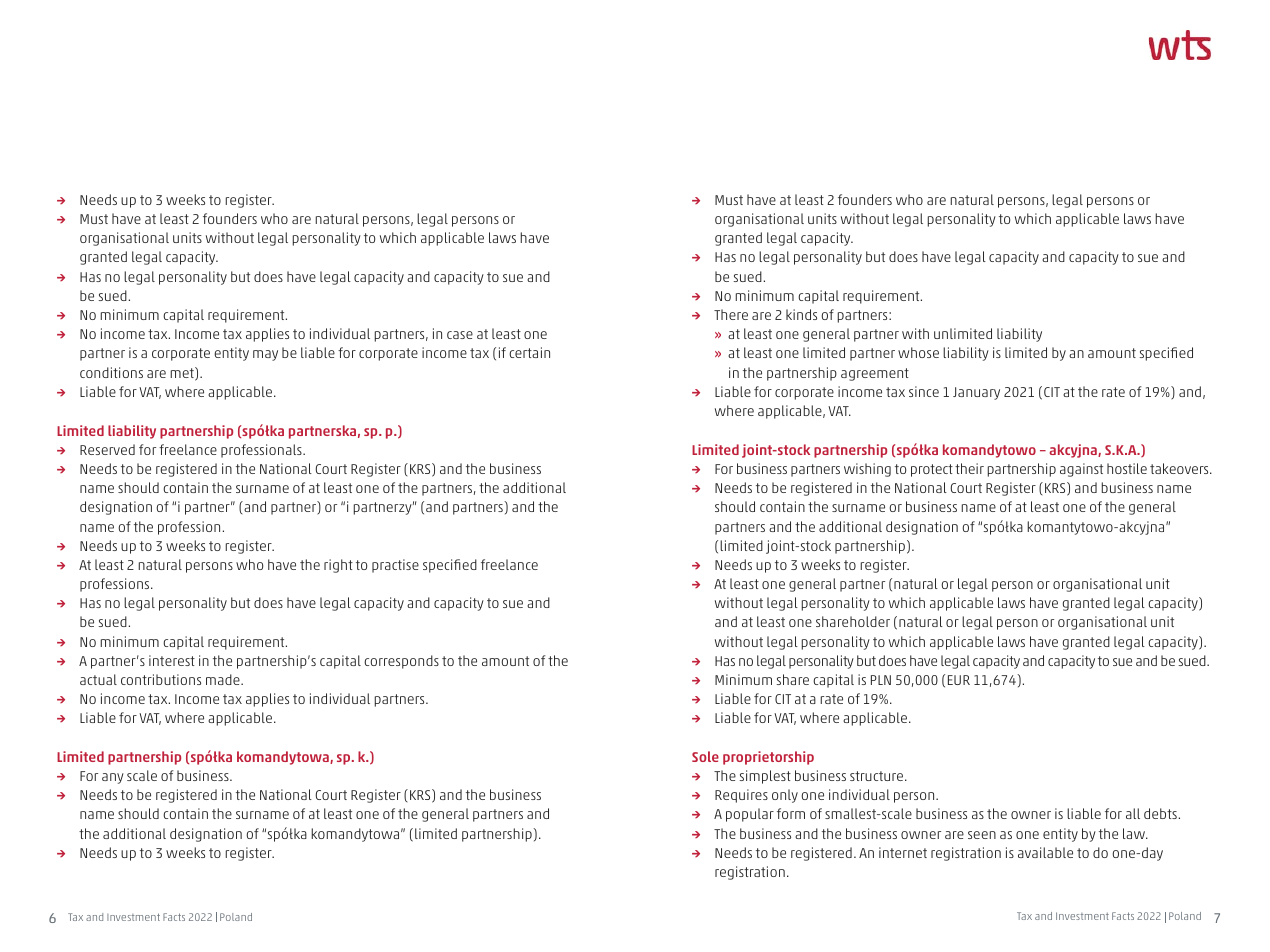 The height and width of the screenshot is (952, 1270). What do you see at coordinates (731, 314) in the screenshot?
I see `There` at bounding box center [731, 314].
